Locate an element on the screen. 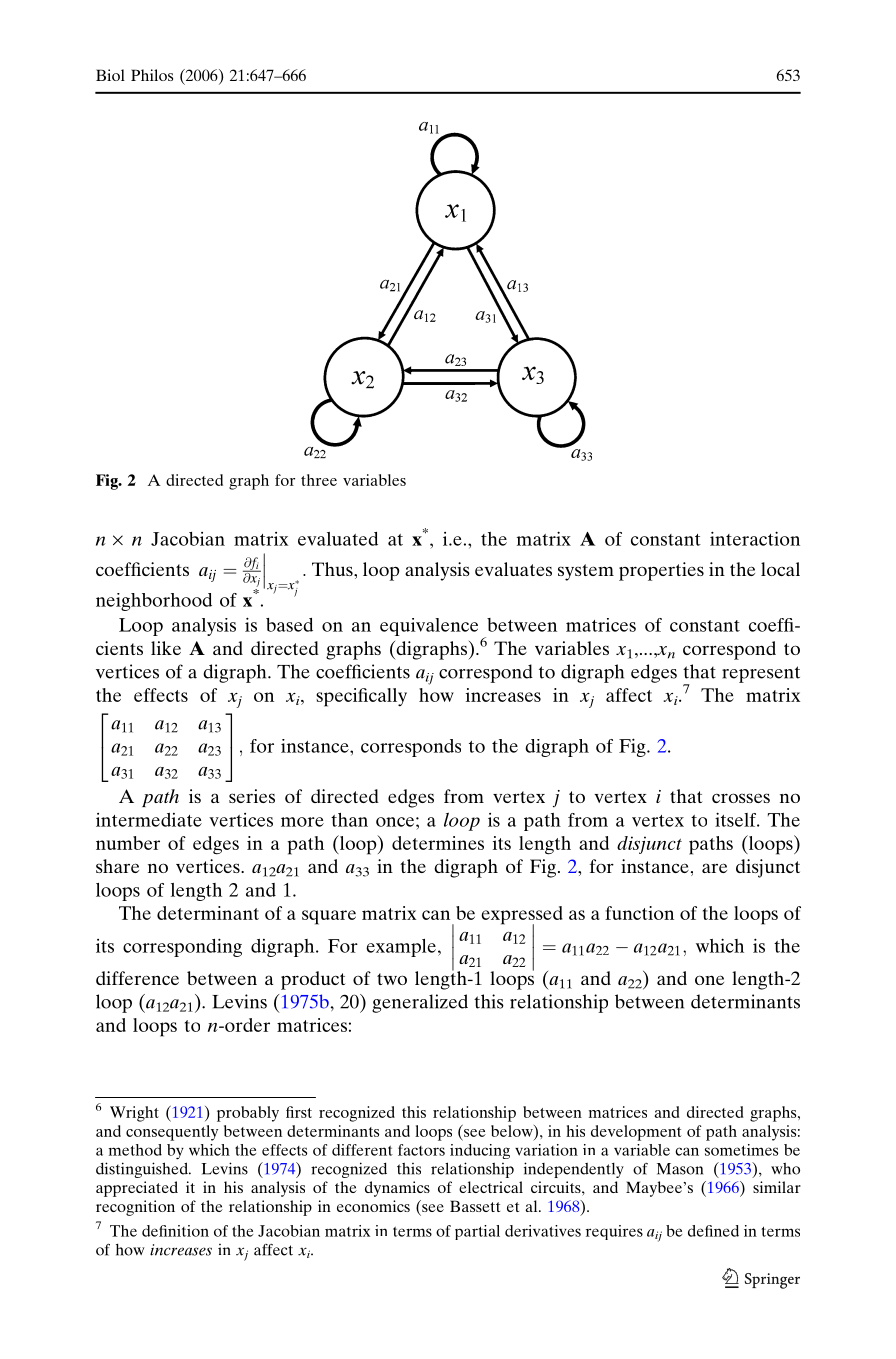  Biol is located at coordinates (110, 75).
